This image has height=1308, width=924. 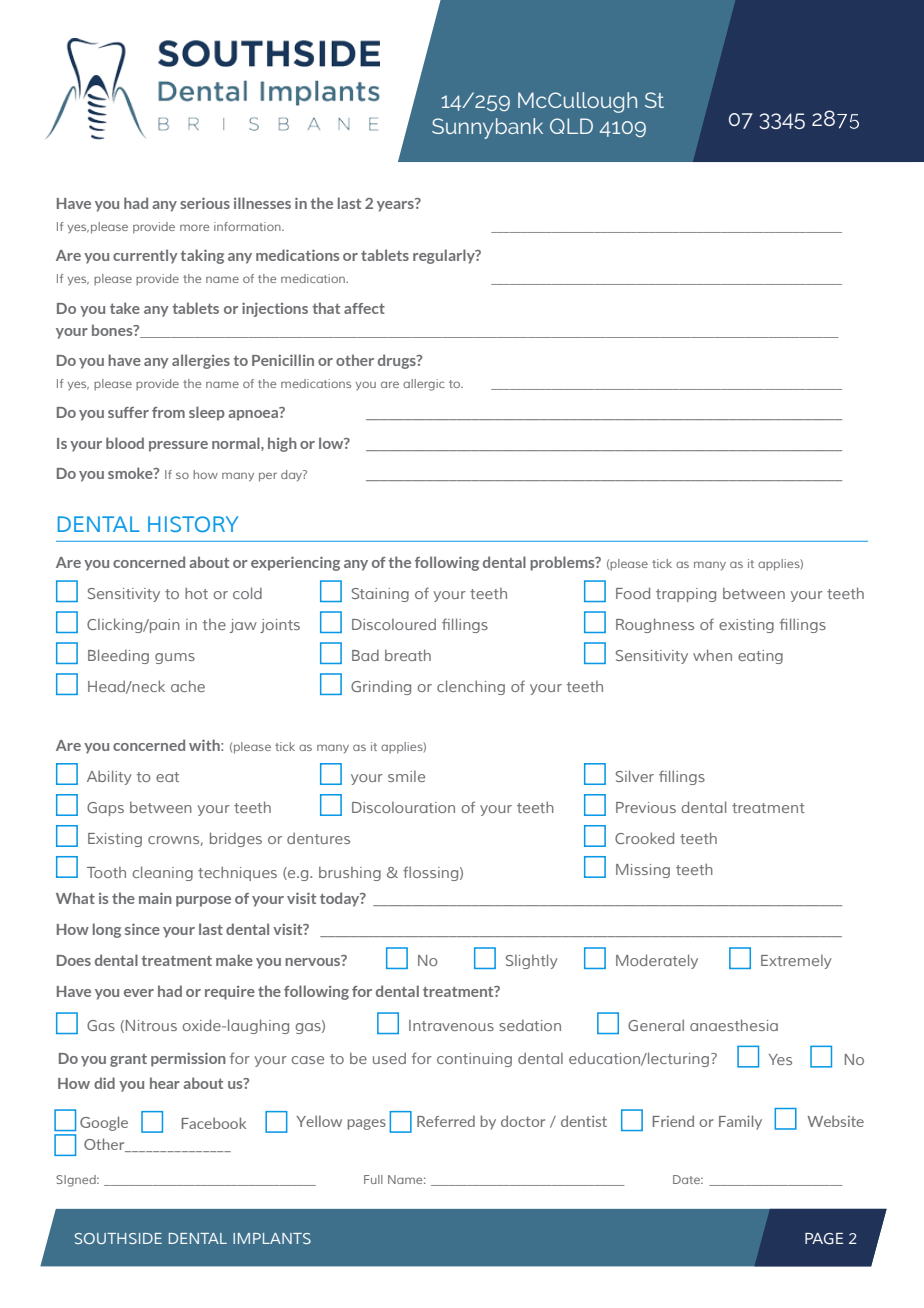 I want to click on Full, so click(x=373, y=1179).
